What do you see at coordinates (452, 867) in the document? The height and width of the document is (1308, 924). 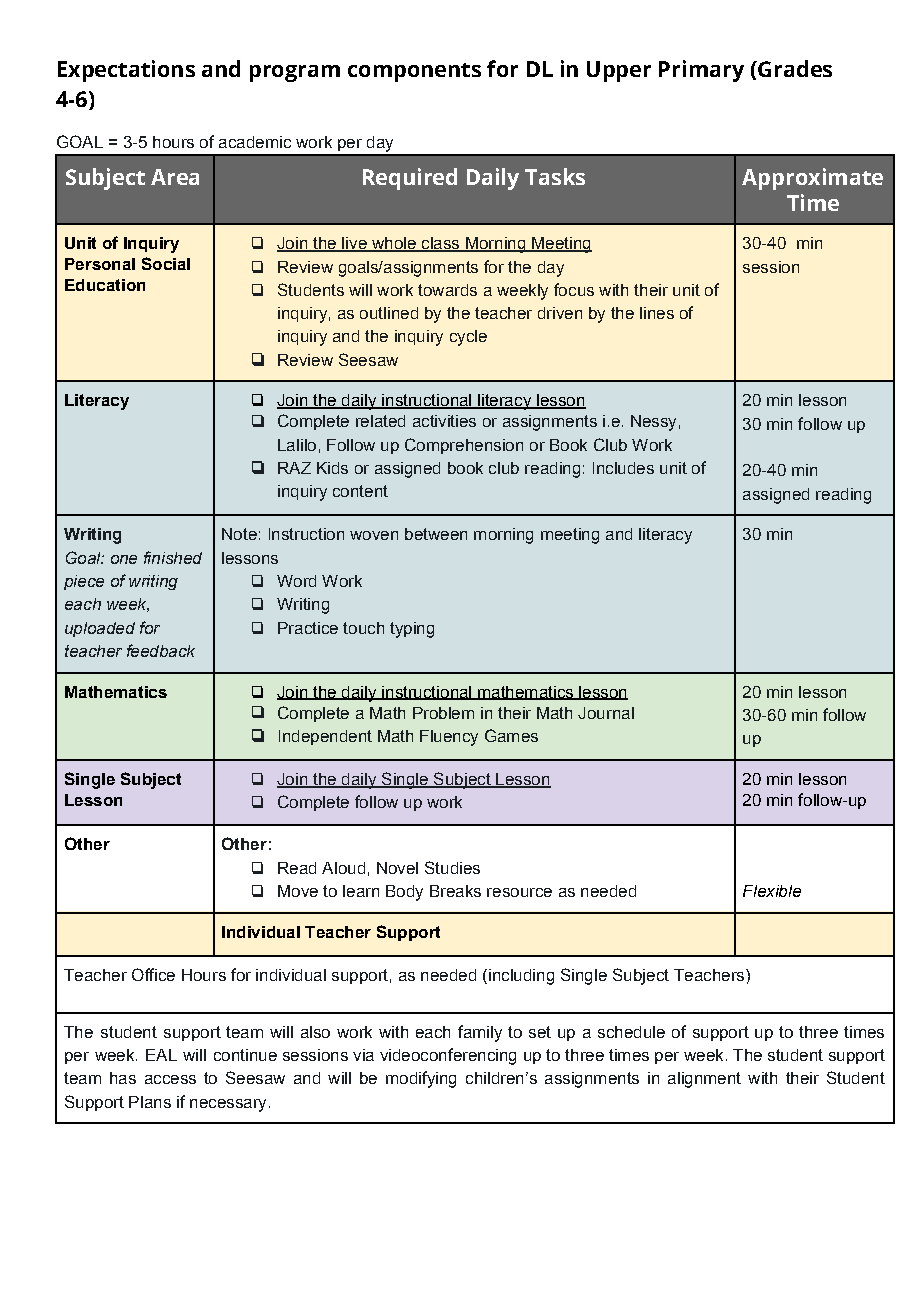 I see `Studies` at bounding box center [452, 867].
